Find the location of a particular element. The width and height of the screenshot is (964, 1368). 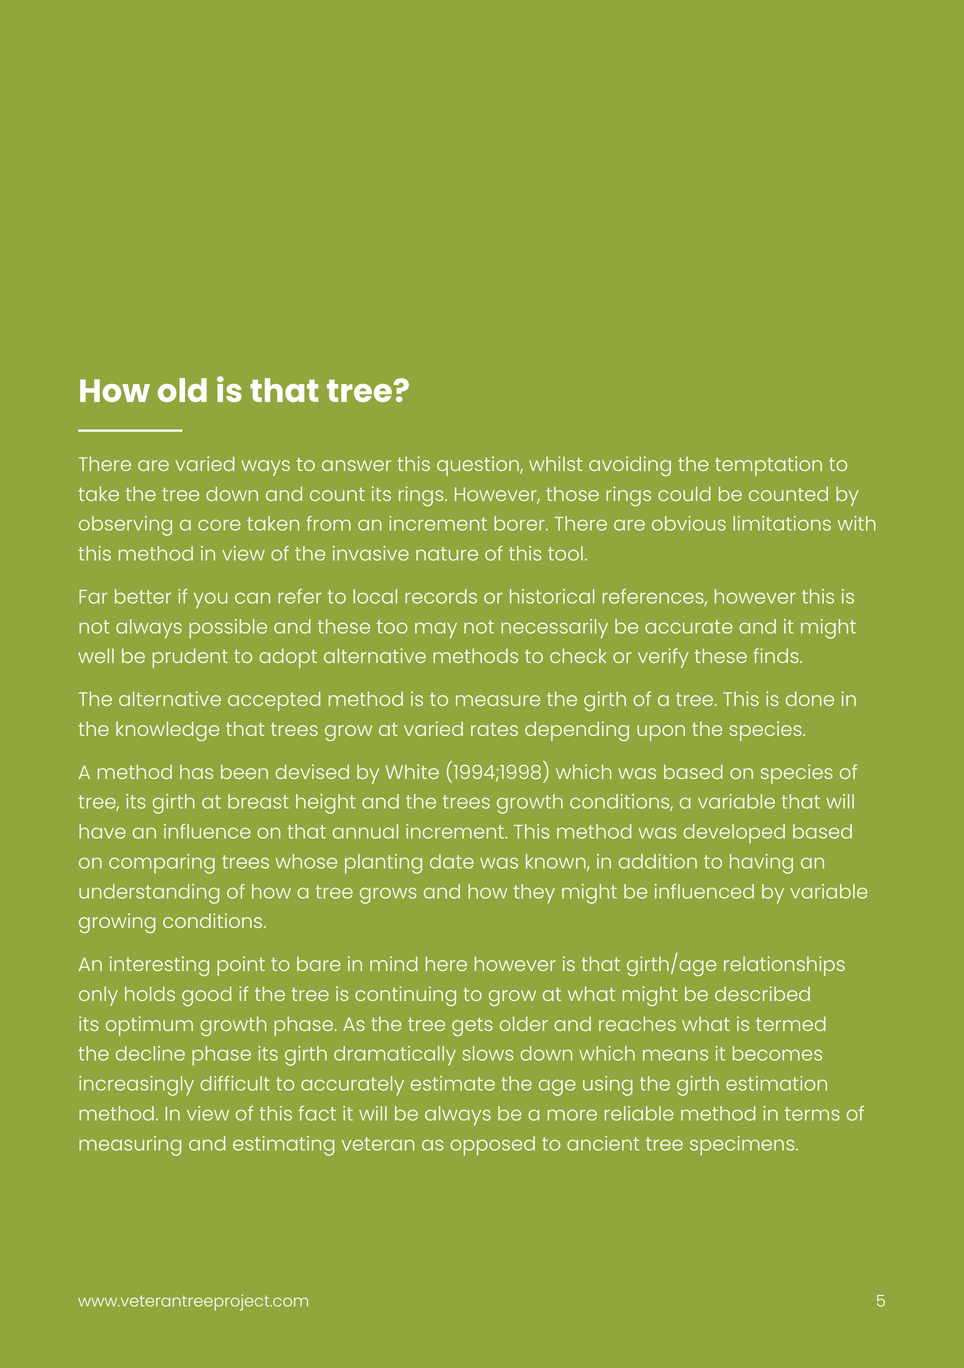

opposed is located at coordinates (492, 1146).
